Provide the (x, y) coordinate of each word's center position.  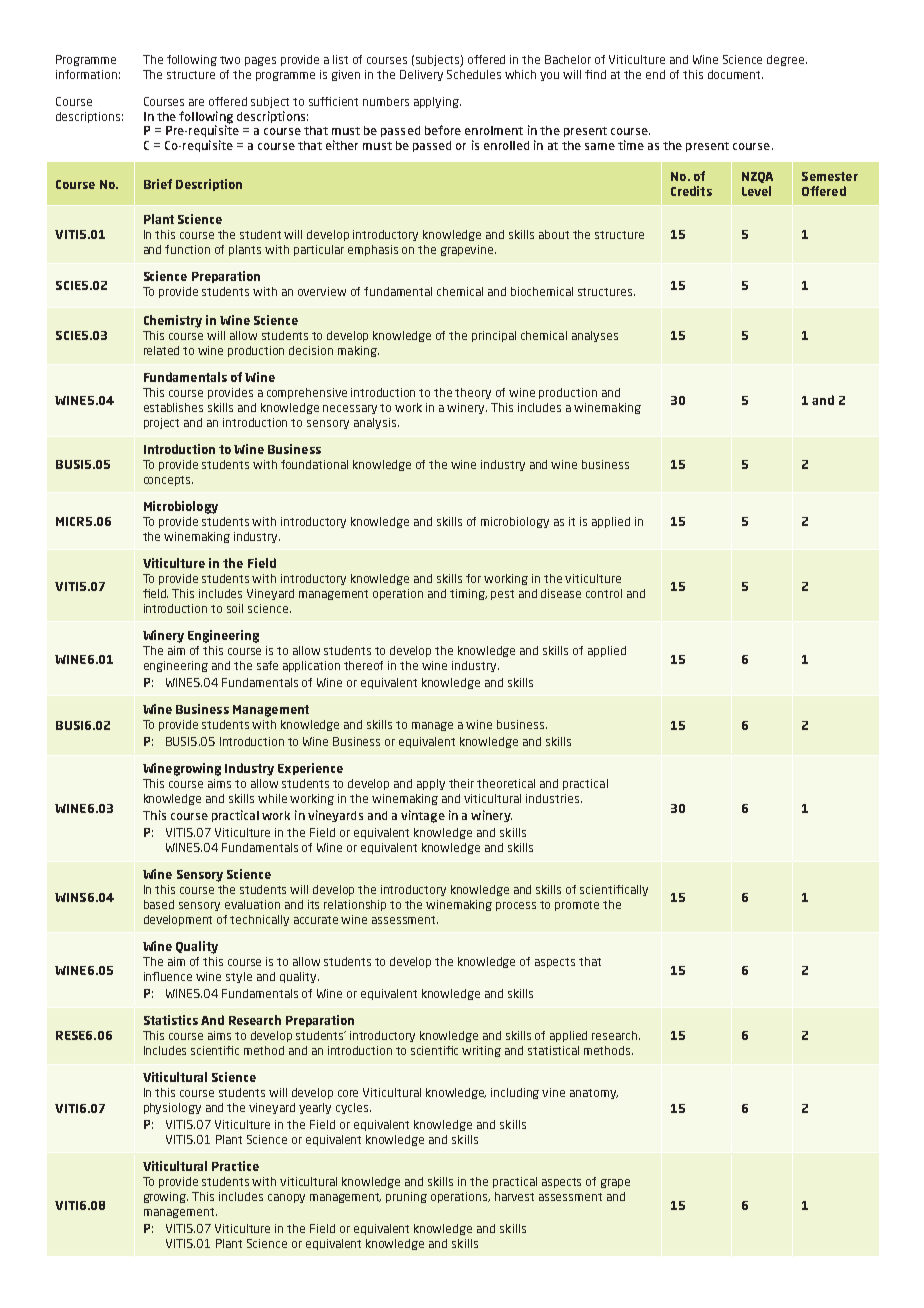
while (272, 798)
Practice (235, 1166)
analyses (595, 336)
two (230, 60)
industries (554, 798)
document (735, 74)
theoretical (506, 783)
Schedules (474, 74)
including (515, 1093)
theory (473, 393)
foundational (314, 464)
